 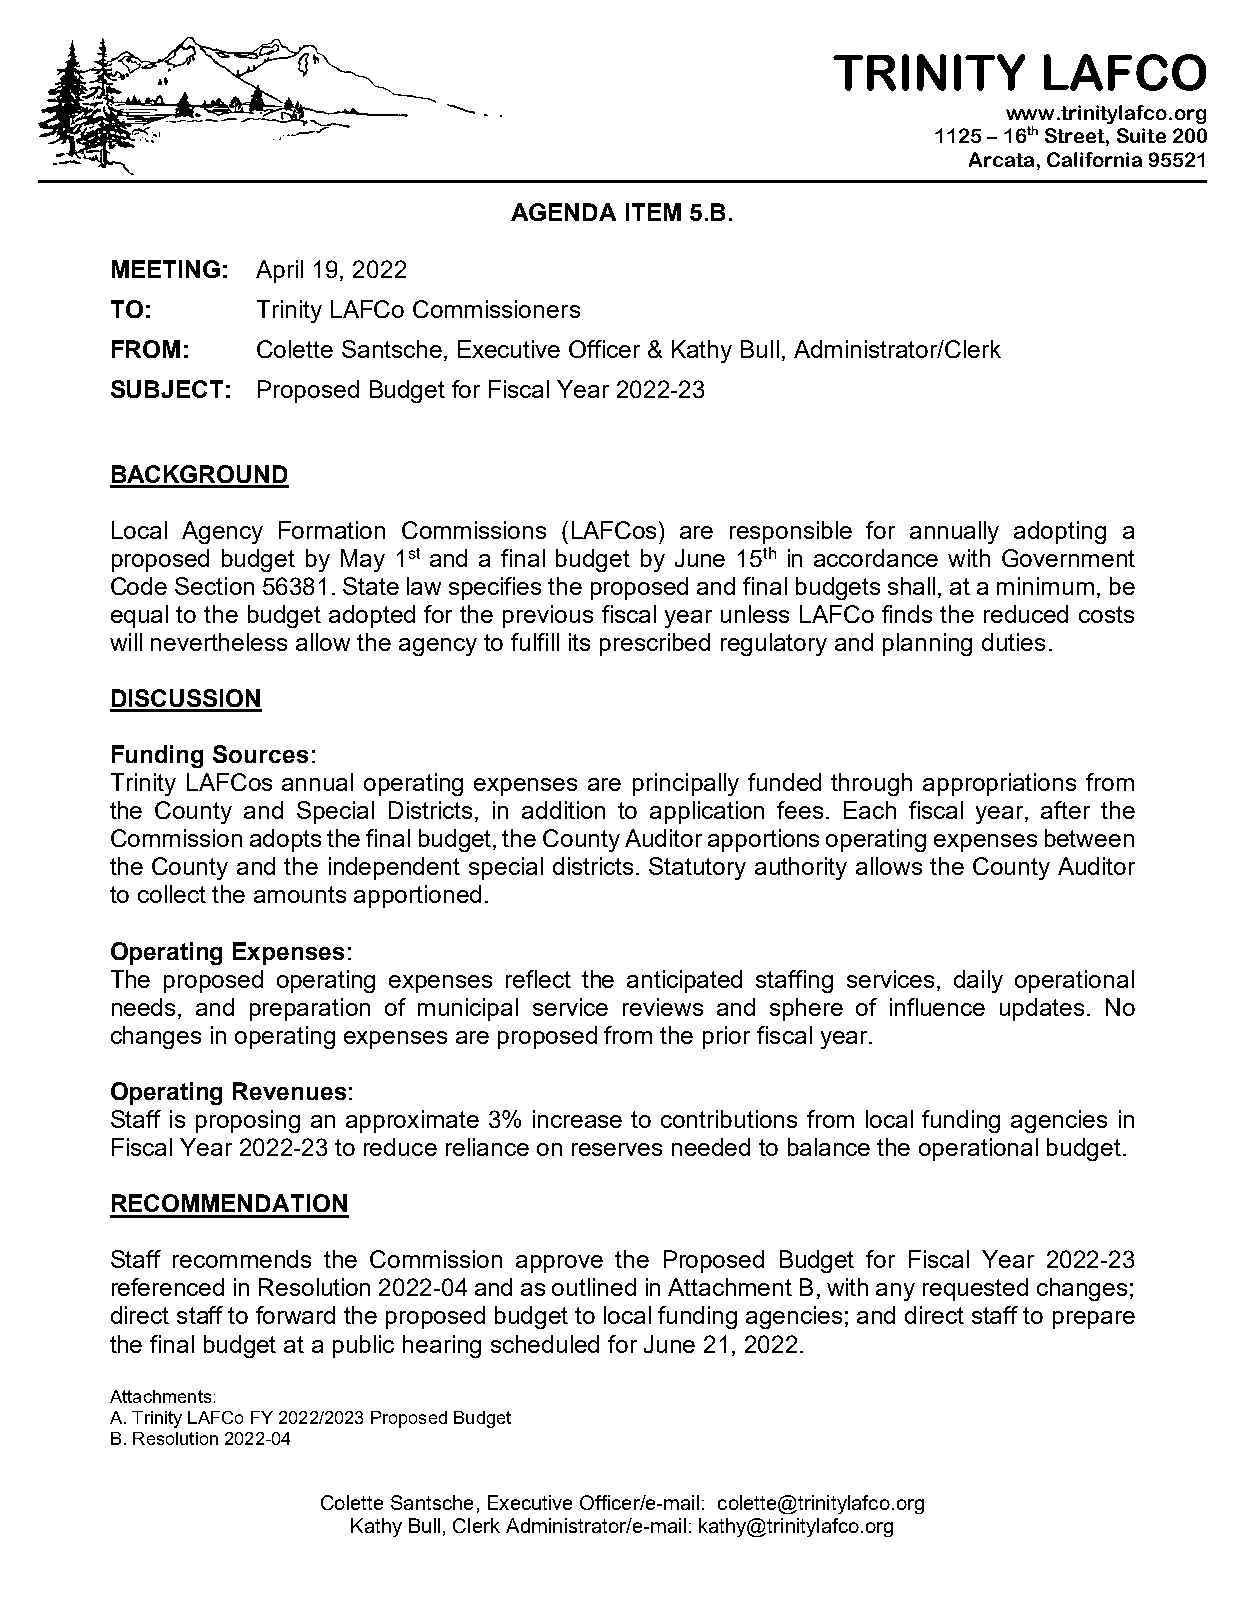 I want to click on adopting, so click(x=1060, y=532).
